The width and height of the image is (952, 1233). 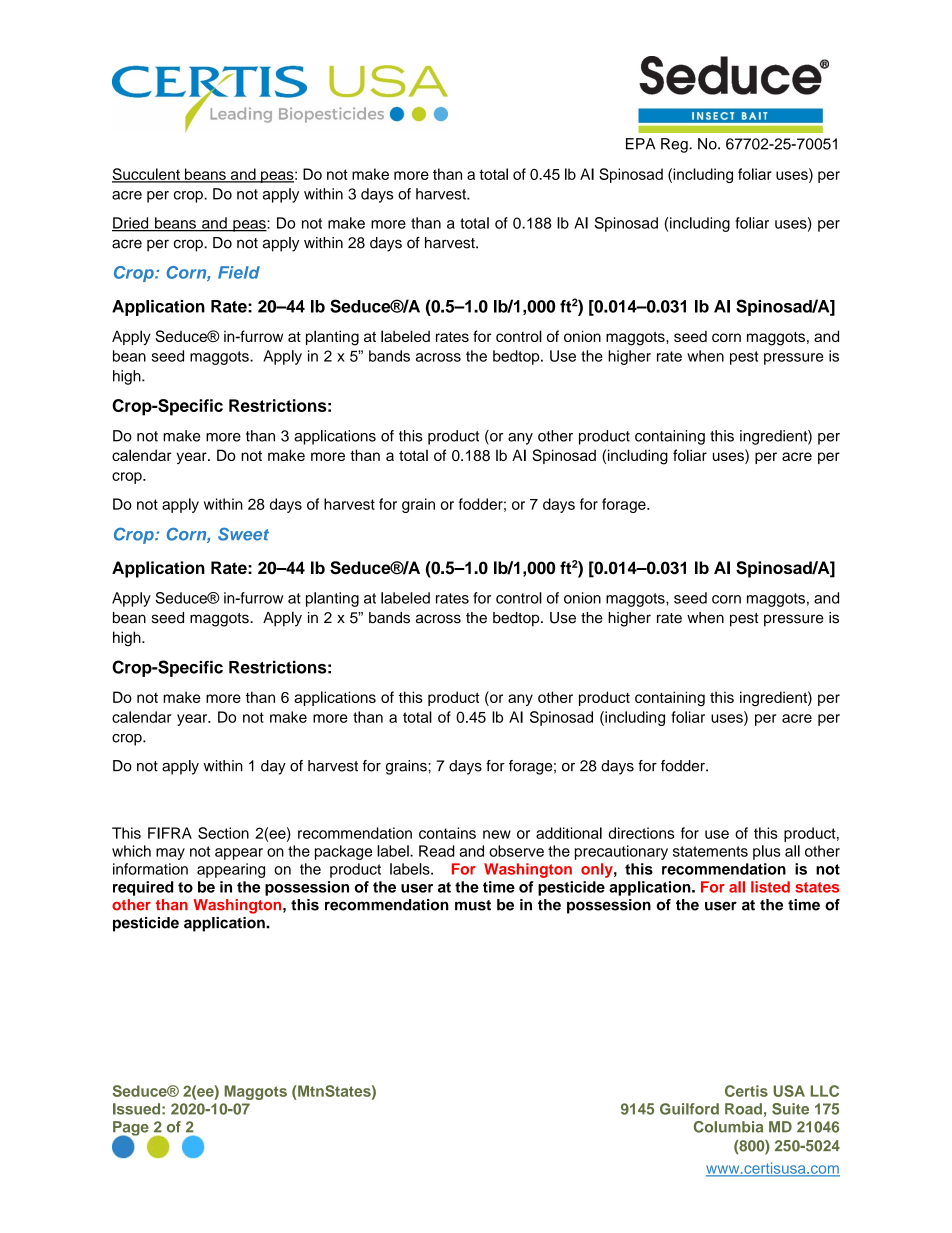 What do you see at coordinates (131, 1129) in the image?
I see `Page` at bounding box center [131, 1129].
